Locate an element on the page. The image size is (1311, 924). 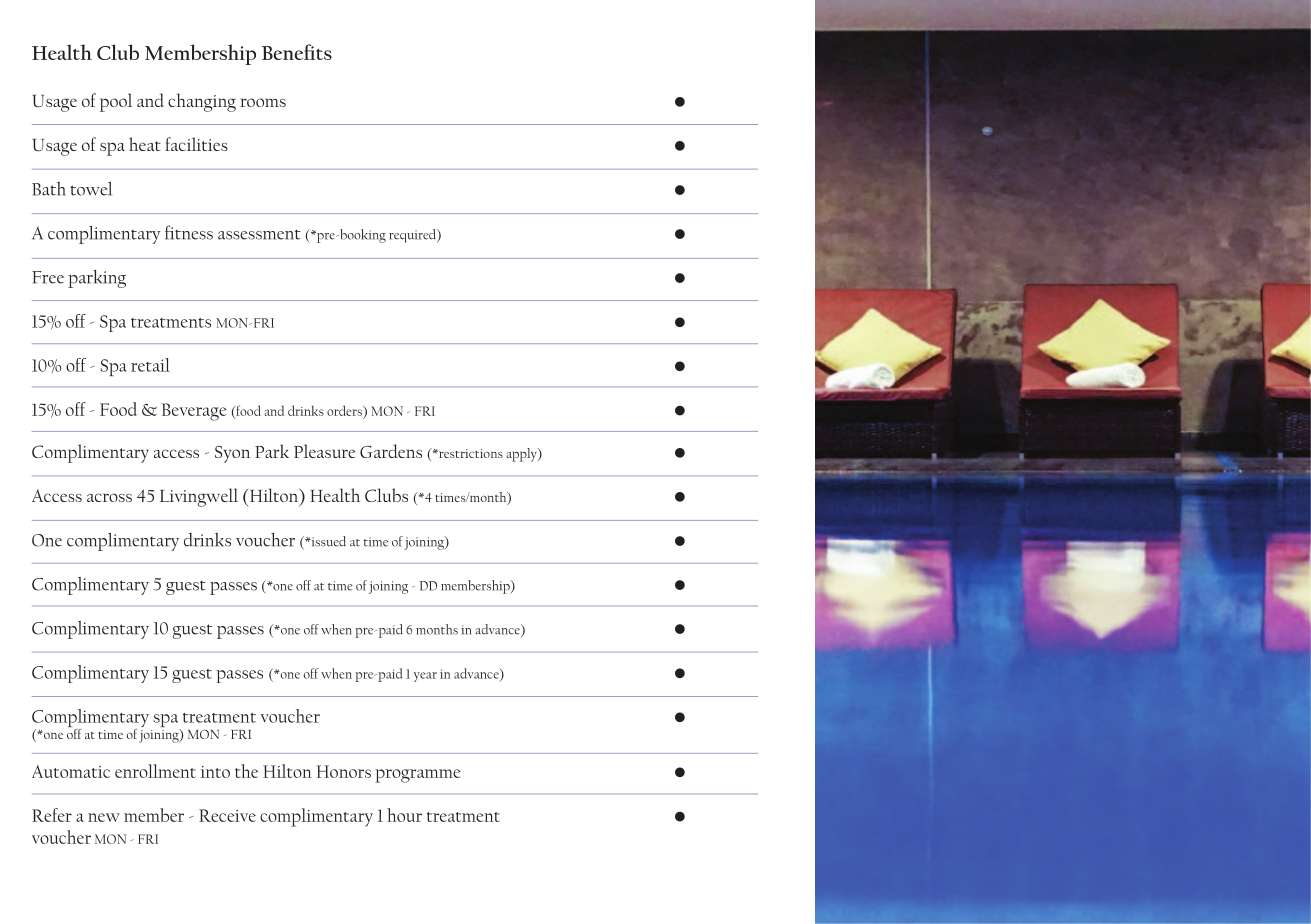
apply is located at coordinates (523, 455).
